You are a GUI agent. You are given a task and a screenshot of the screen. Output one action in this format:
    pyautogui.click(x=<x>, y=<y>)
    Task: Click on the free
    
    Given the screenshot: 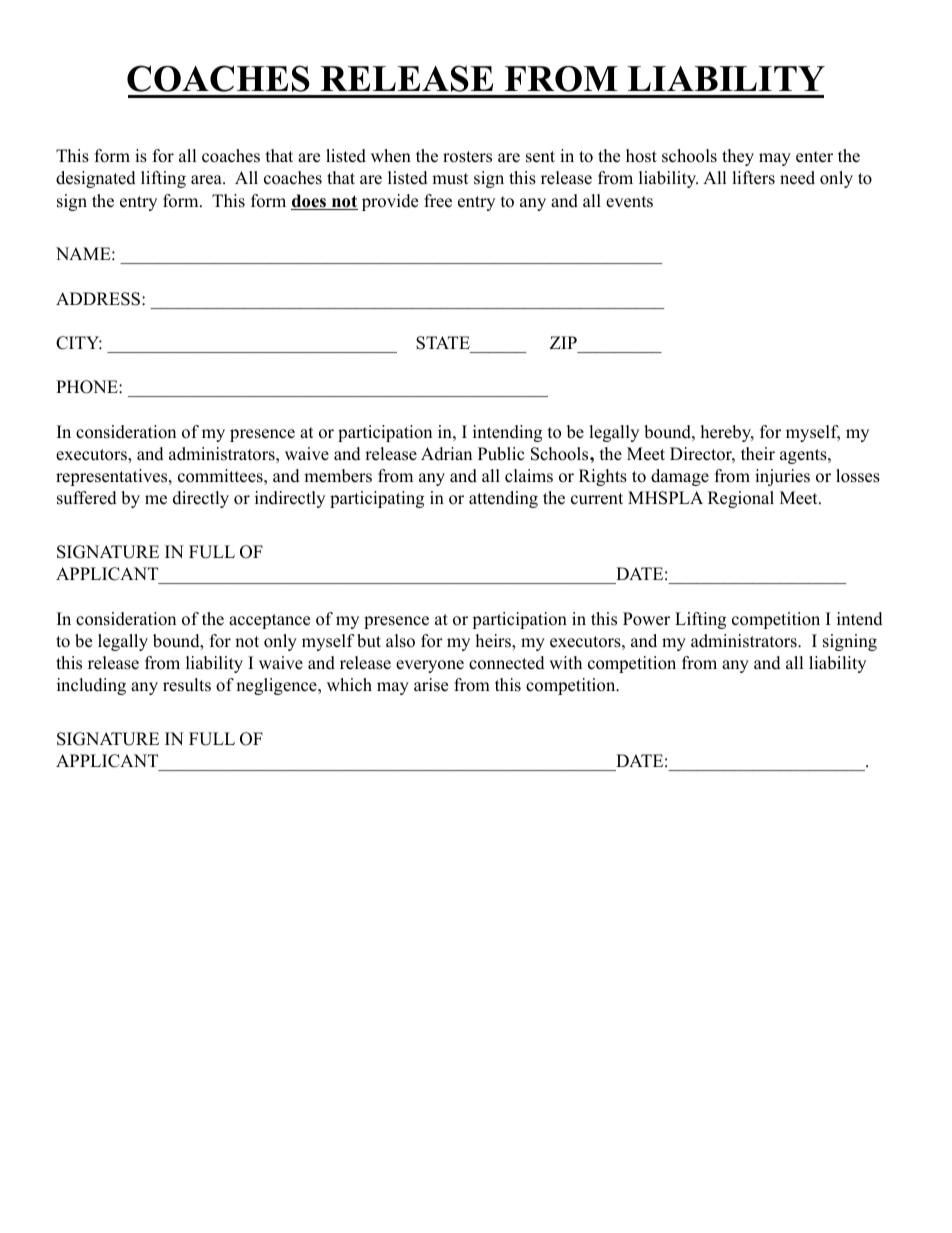 What is the action you would take?
    pyautogui.click(x=438, y=201)
